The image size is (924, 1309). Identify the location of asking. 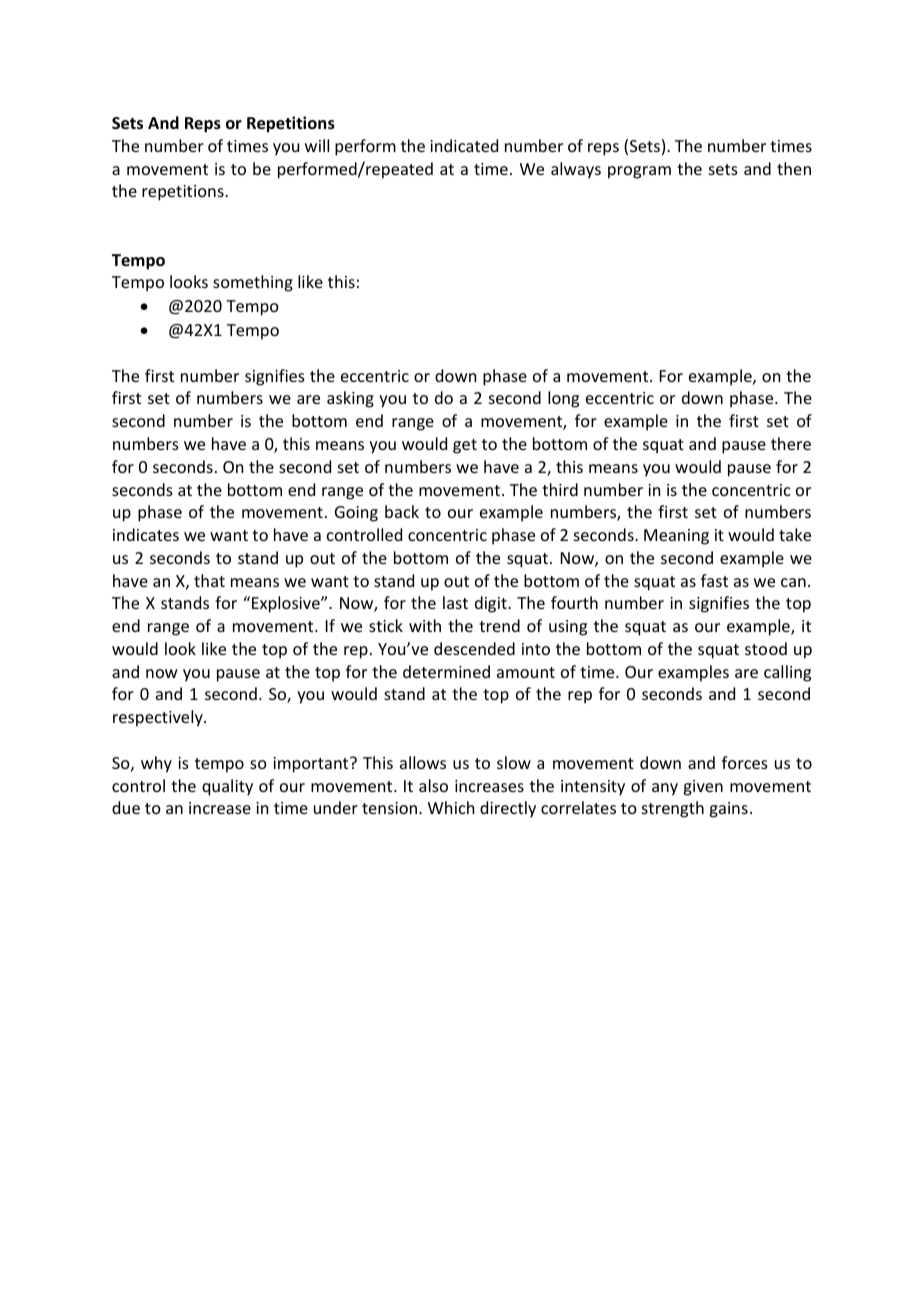
(350, 399).
